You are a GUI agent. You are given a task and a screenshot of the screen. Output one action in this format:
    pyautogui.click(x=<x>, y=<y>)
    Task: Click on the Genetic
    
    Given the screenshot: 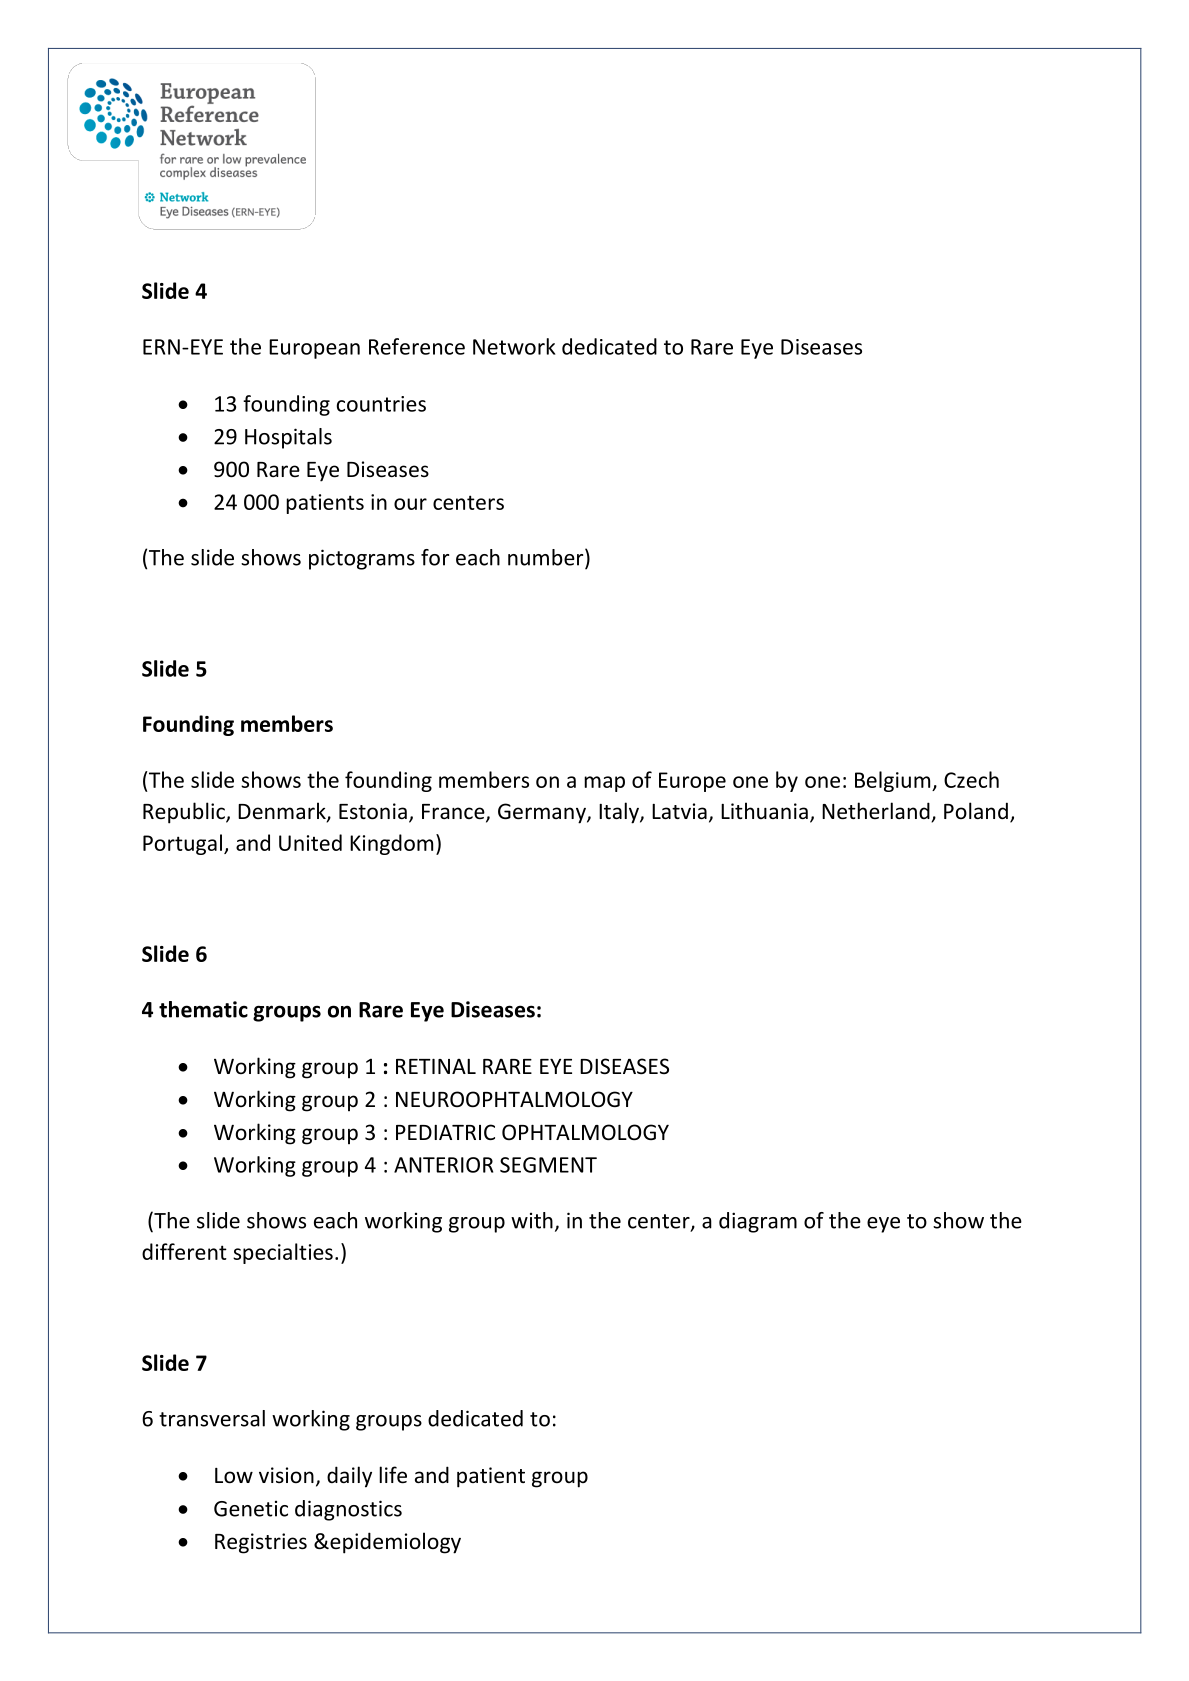 What is the action you would take?
    pyautogui.click(x=251, y=1509)
